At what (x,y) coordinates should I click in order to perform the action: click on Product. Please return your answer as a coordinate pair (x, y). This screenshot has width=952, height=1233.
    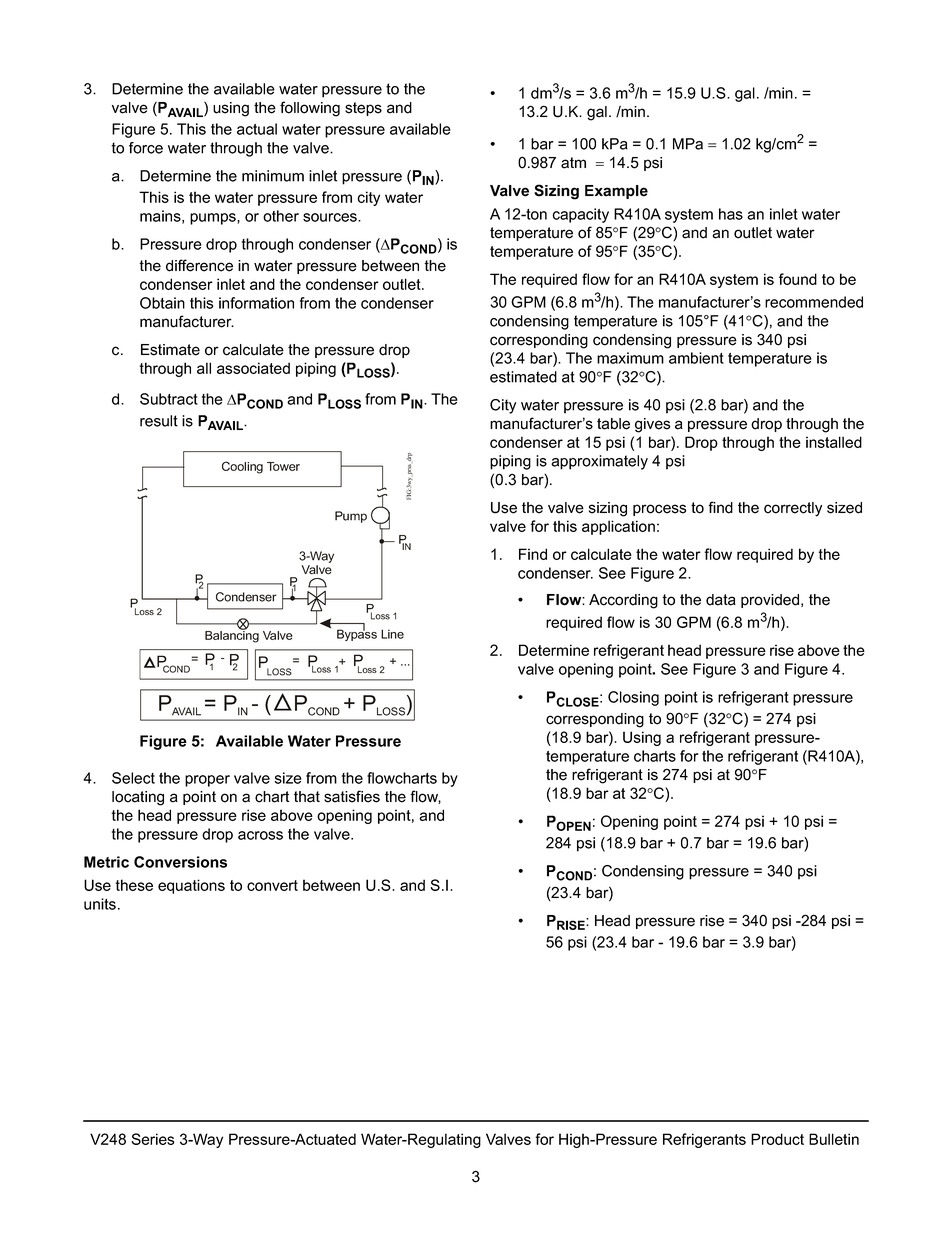
    Looking at the image, I should click on (777, 1139).
